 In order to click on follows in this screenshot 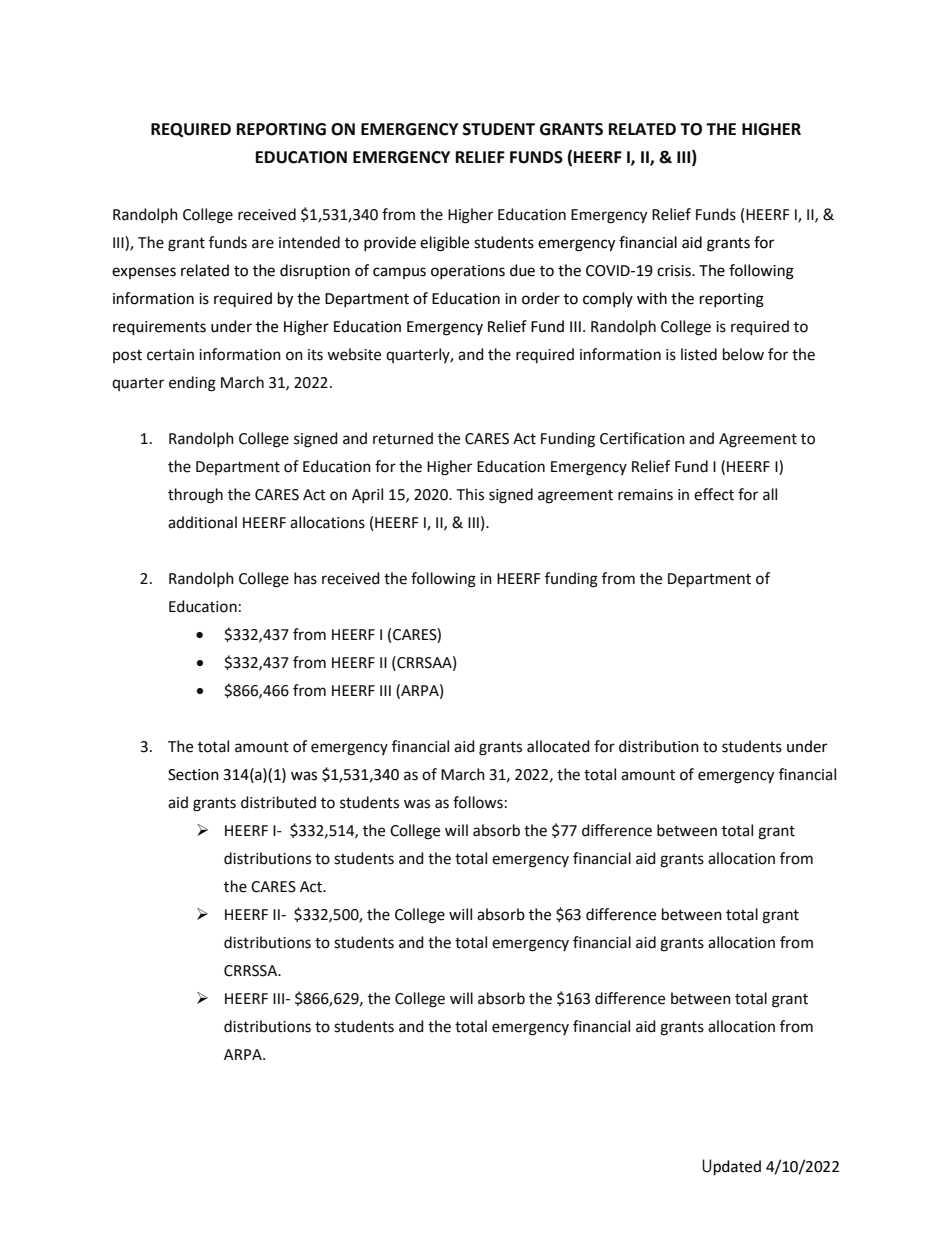, I will do `click(478, 802)`.
